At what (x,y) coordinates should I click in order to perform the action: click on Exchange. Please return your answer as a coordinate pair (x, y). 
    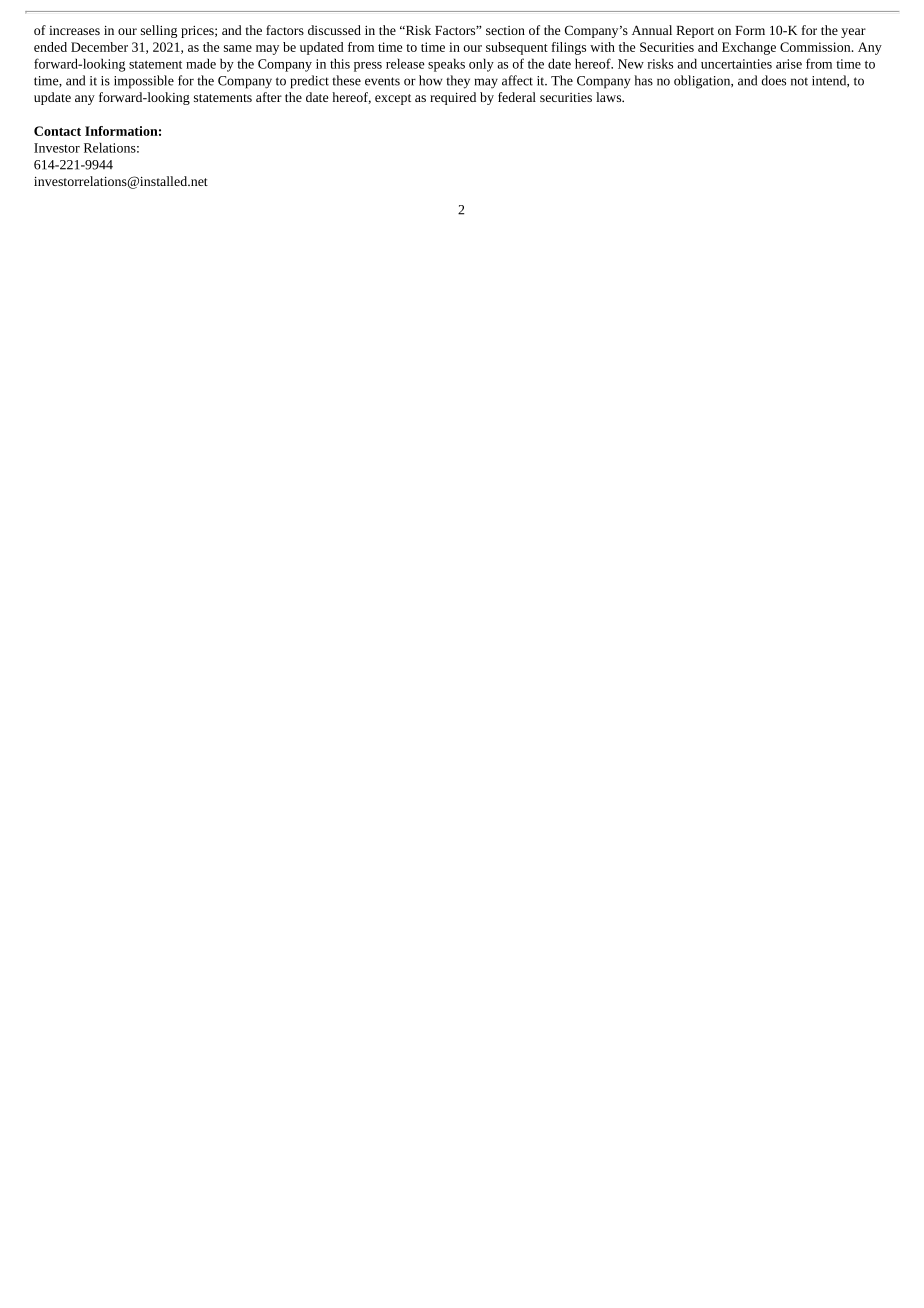
    Looking at the image, I should click on (749, 48).
